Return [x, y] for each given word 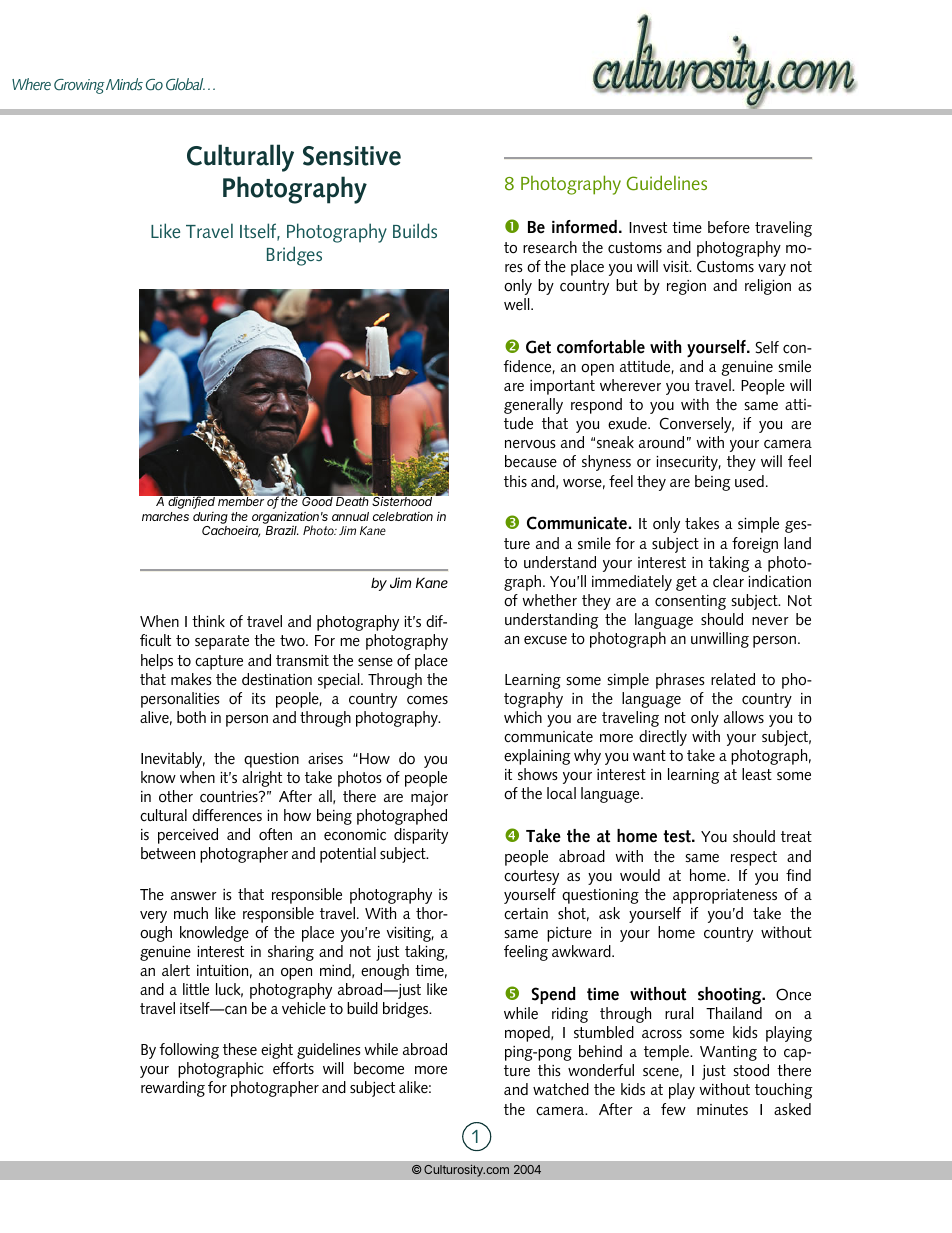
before [729, 227]
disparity [421, 836]
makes [191, 679]
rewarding [173, 1089]
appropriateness [725, 896]
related [733, 679]
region [686, 287]
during [210, 518]
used [749, 481]
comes [427, 700]
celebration [403, 516]
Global [185, 84]
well [518, 304]
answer [194, 896]
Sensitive [352, 156]
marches [165, 516]
